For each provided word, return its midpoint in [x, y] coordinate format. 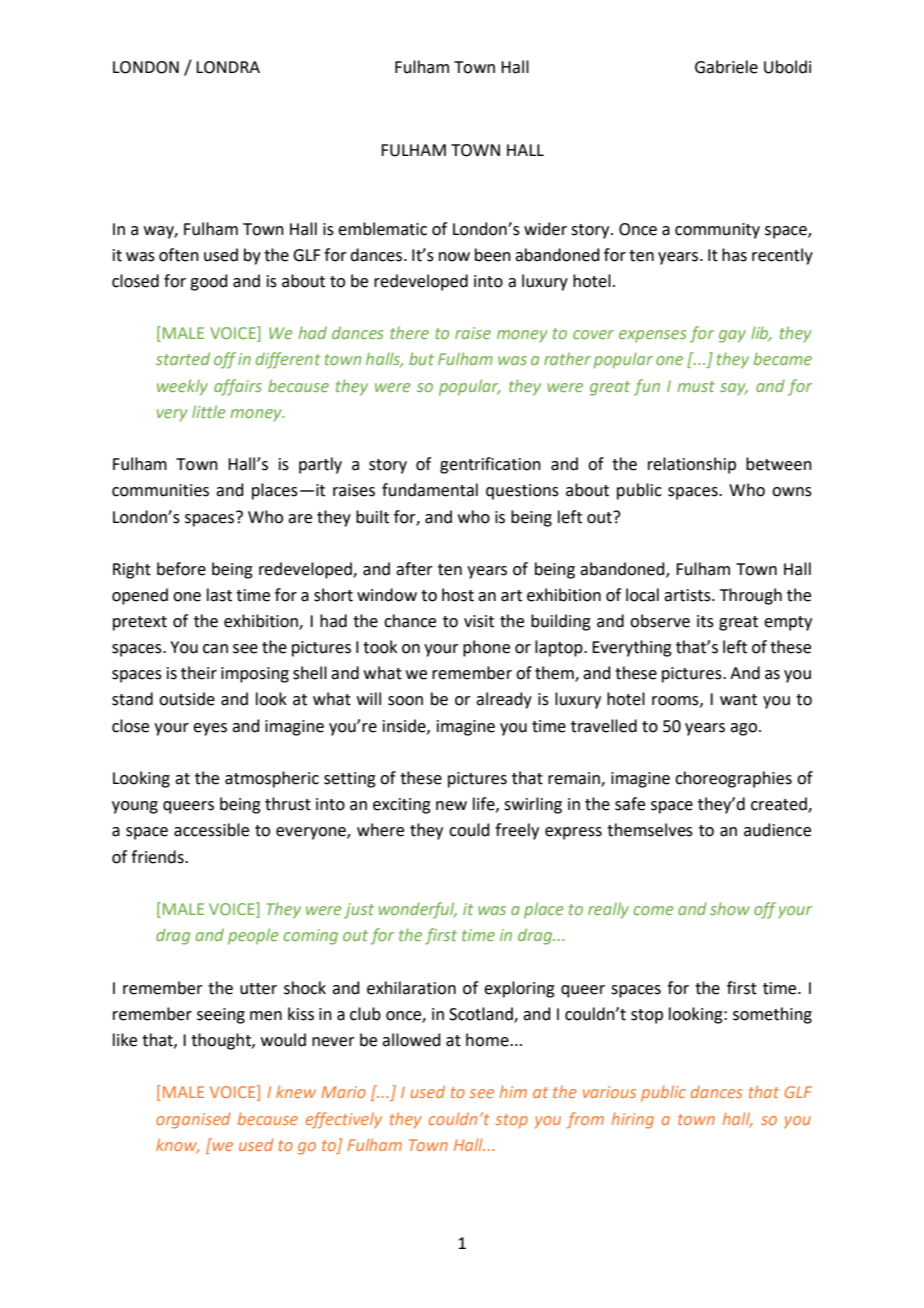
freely [517, 831]
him [513, 1091]
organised [193, 1120]
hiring [633, 1120]
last [219, 595]
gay [732, 336]
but [421, 358]
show [730, 908]
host [458, 595]
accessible [211, 830]
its [705, 621]
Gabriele [726, 67]
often [179, 255]
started [183, 358]
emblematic [382, 229]
